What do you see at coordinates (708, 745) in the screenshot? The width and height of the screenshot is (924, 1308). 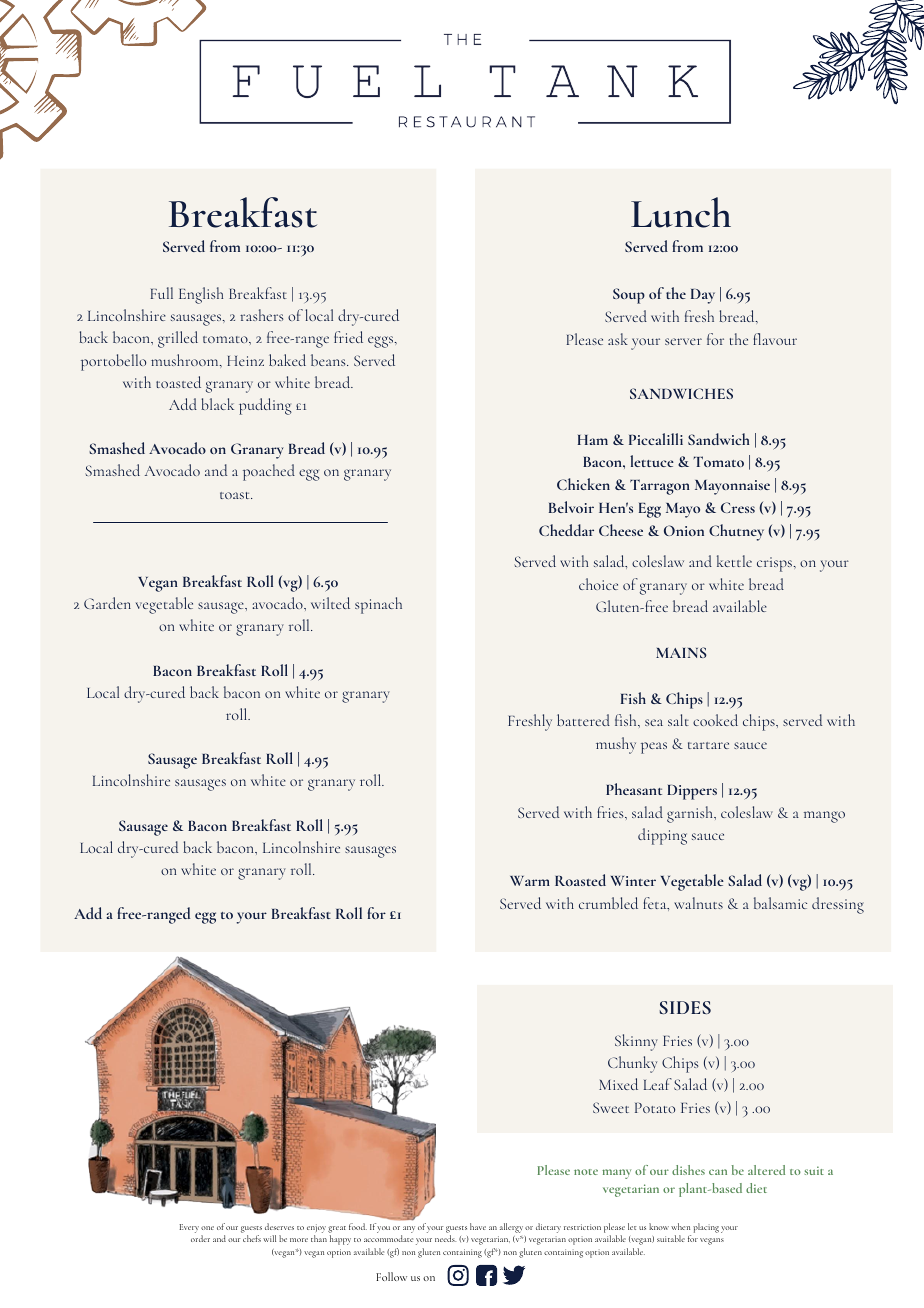 I see `tartare` at bounding box center [708, 745].
